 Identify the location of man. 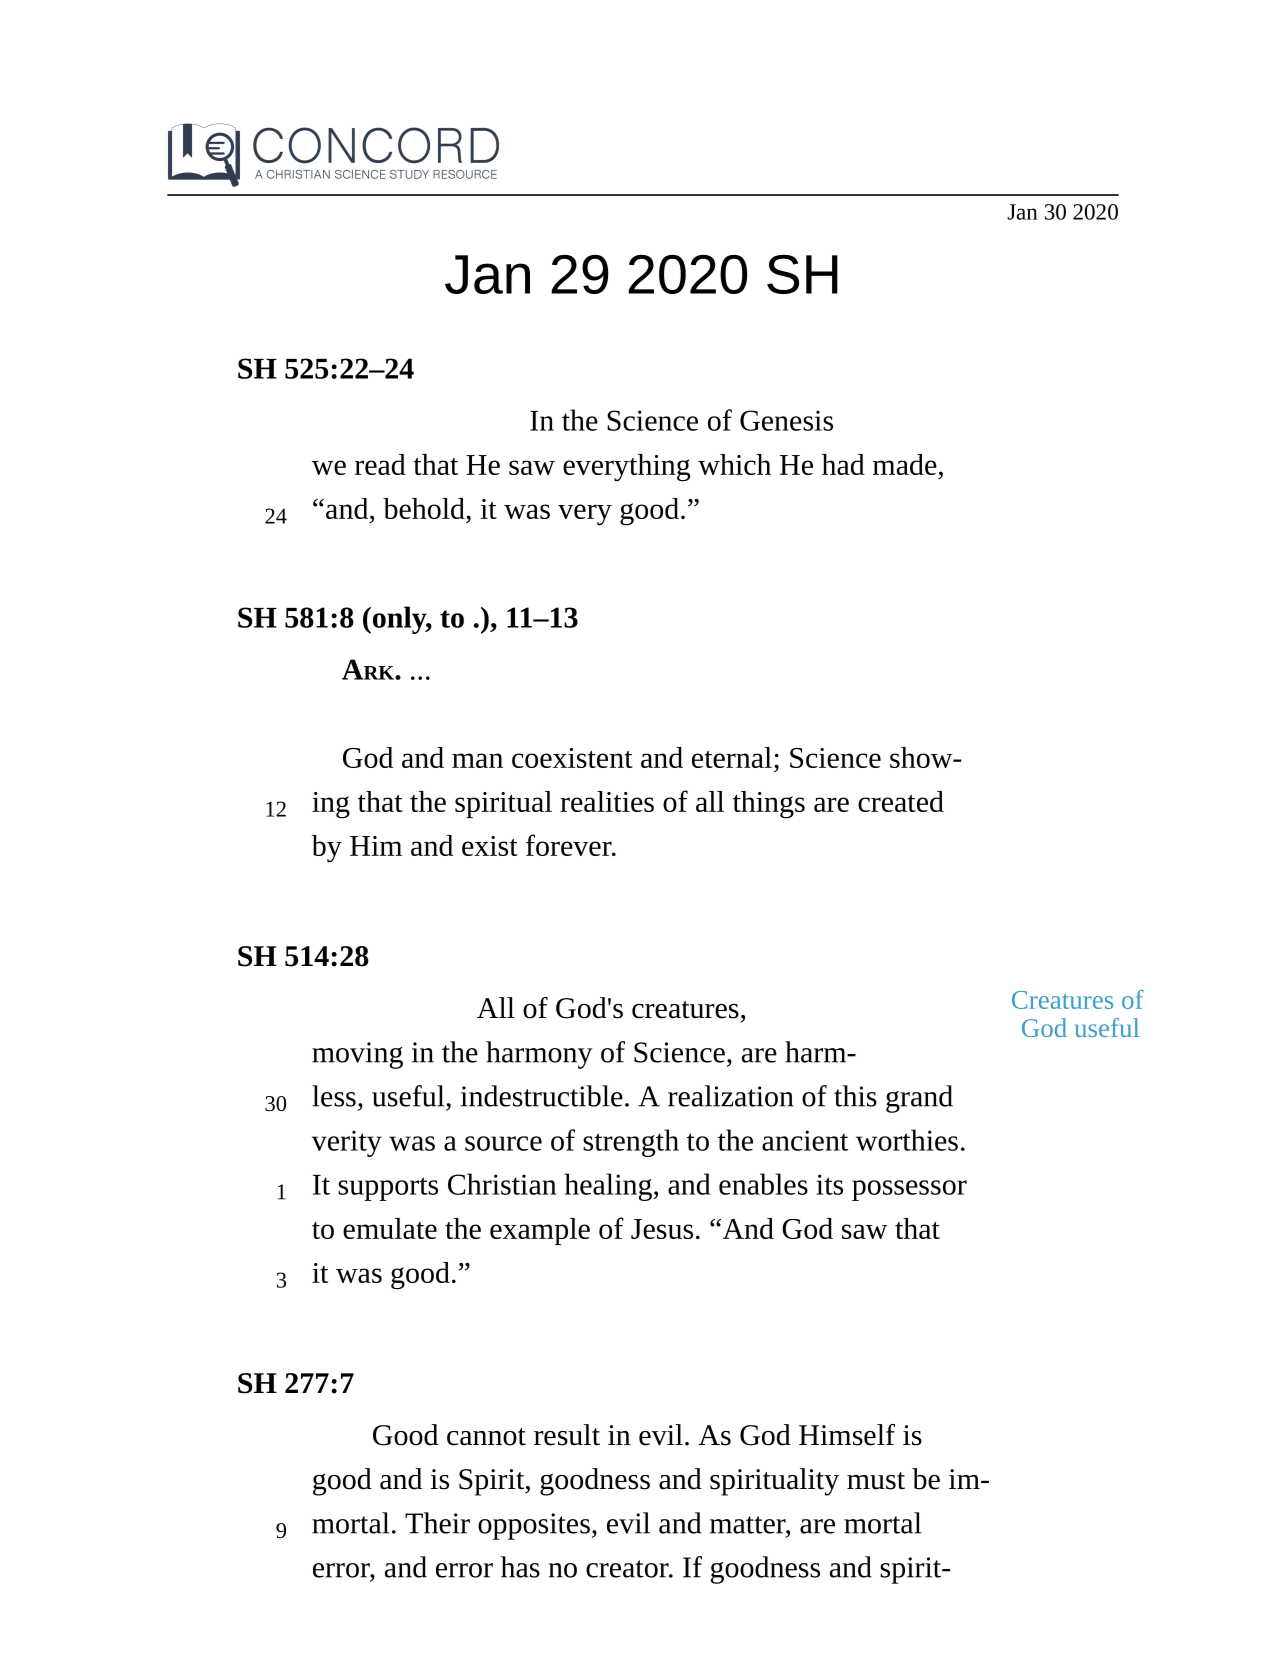
(477, 760).
